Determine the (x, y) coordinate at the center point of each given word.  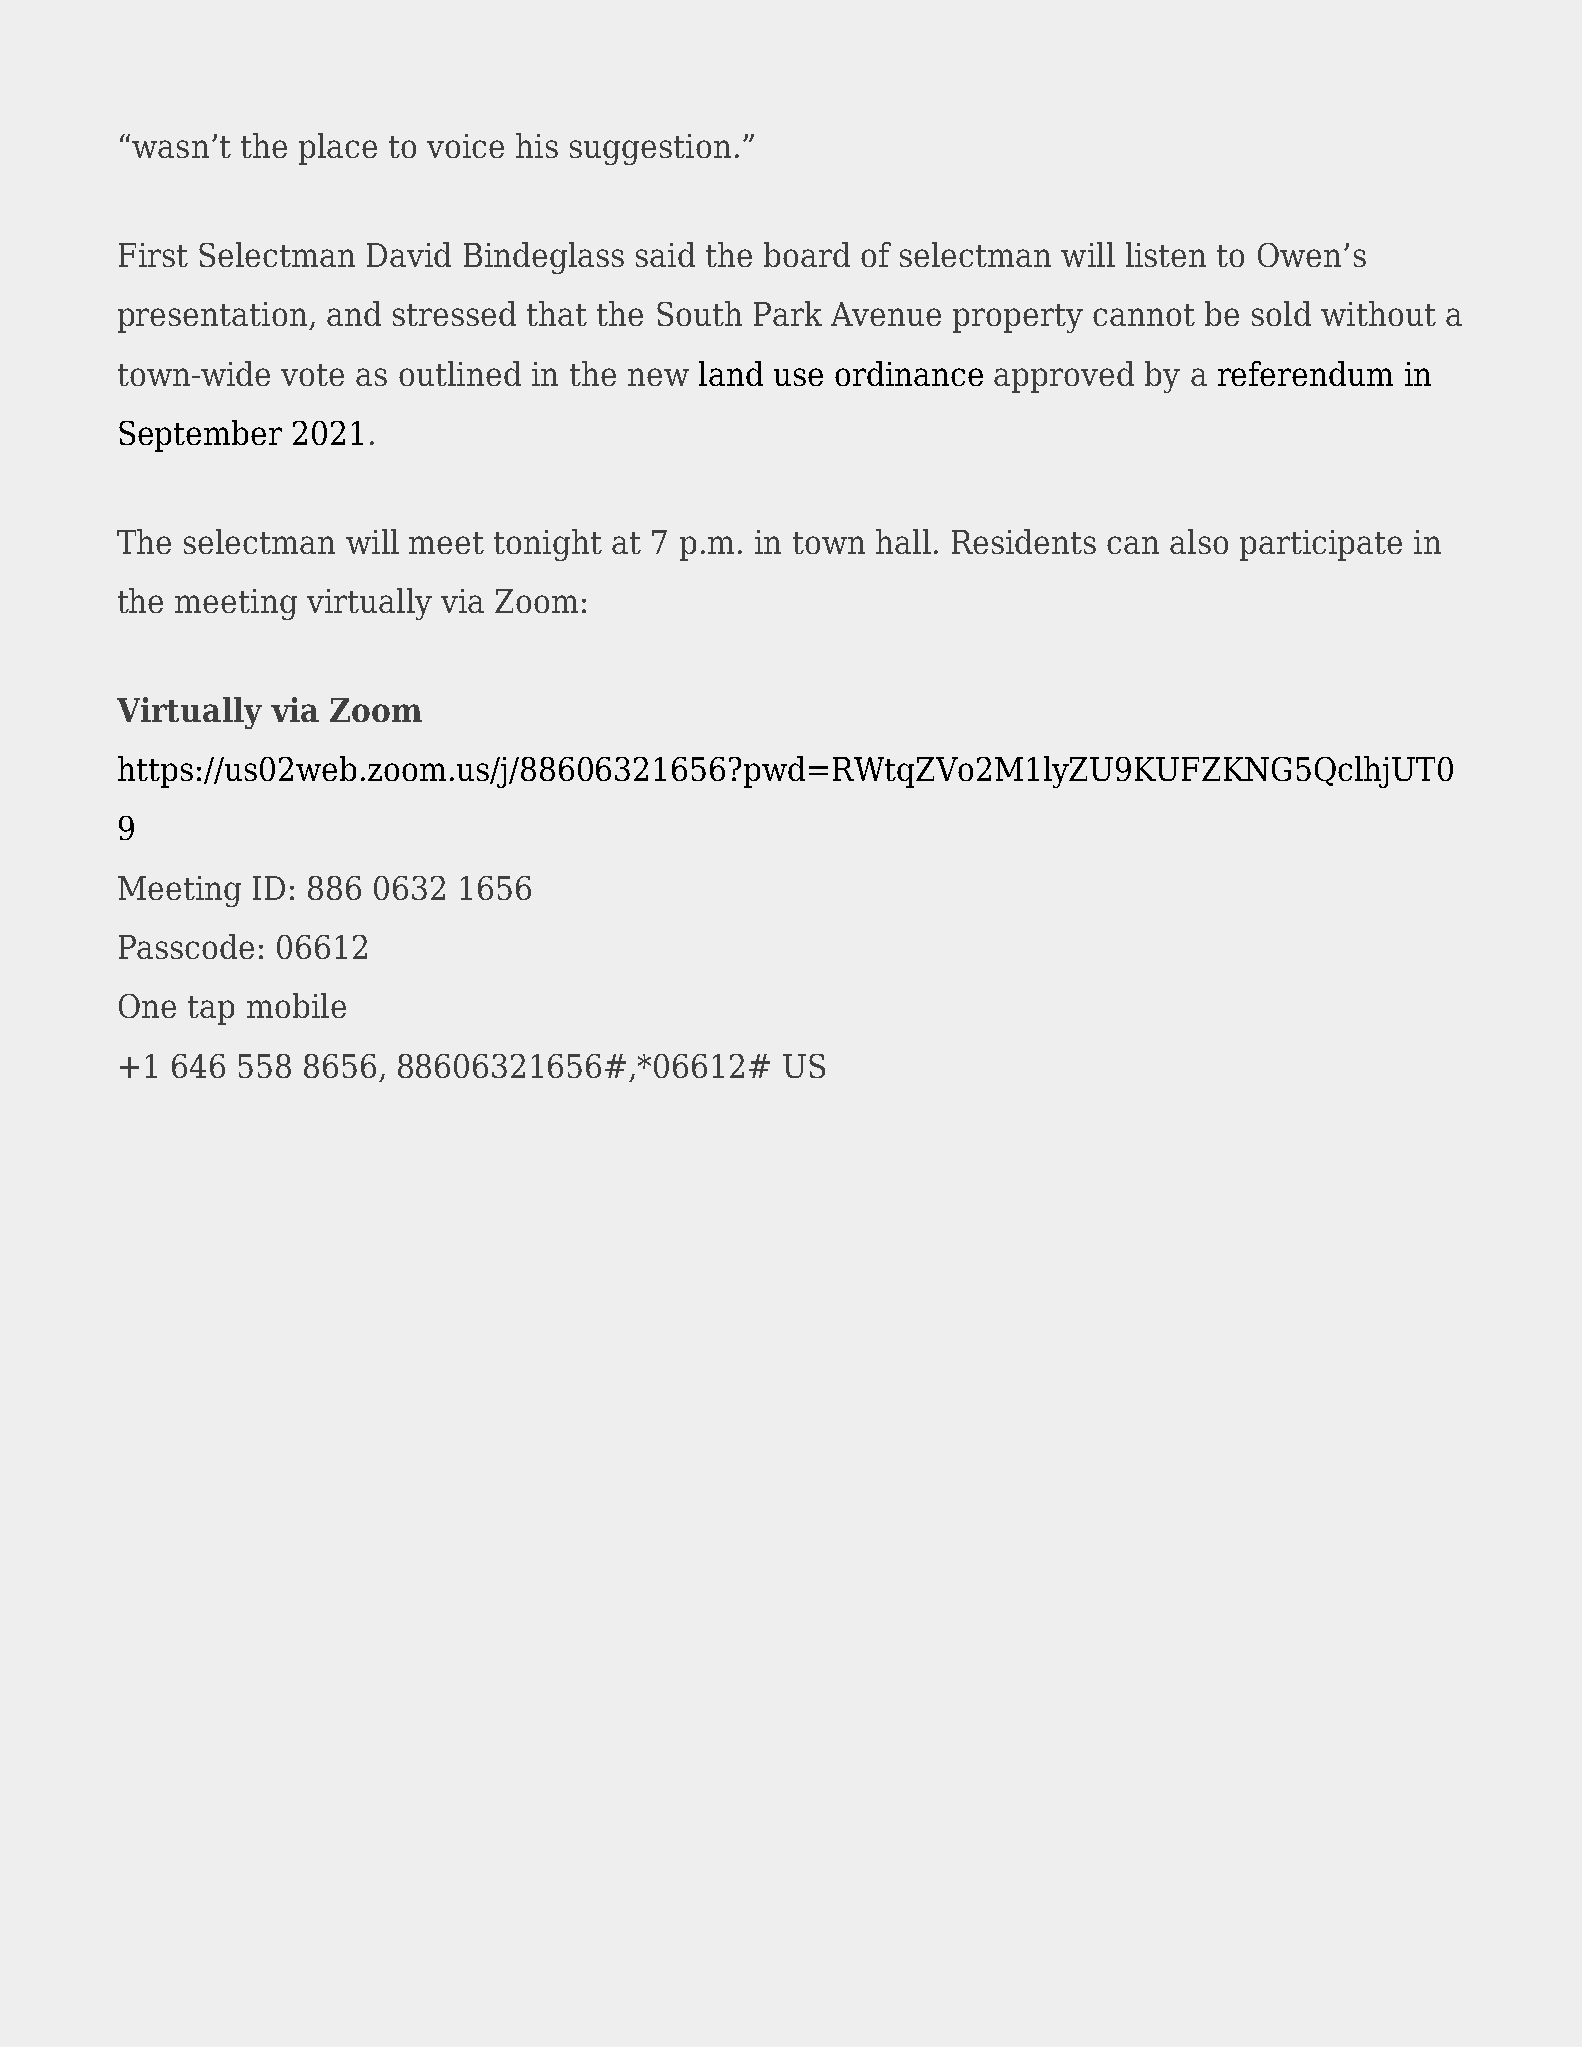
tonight (548, 545)
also (1199, 541)
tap (211, 1010)
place (338, 149)
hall (903, 541)
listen (1166, 254)
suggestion (650, 149)
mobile (296, 1005)
